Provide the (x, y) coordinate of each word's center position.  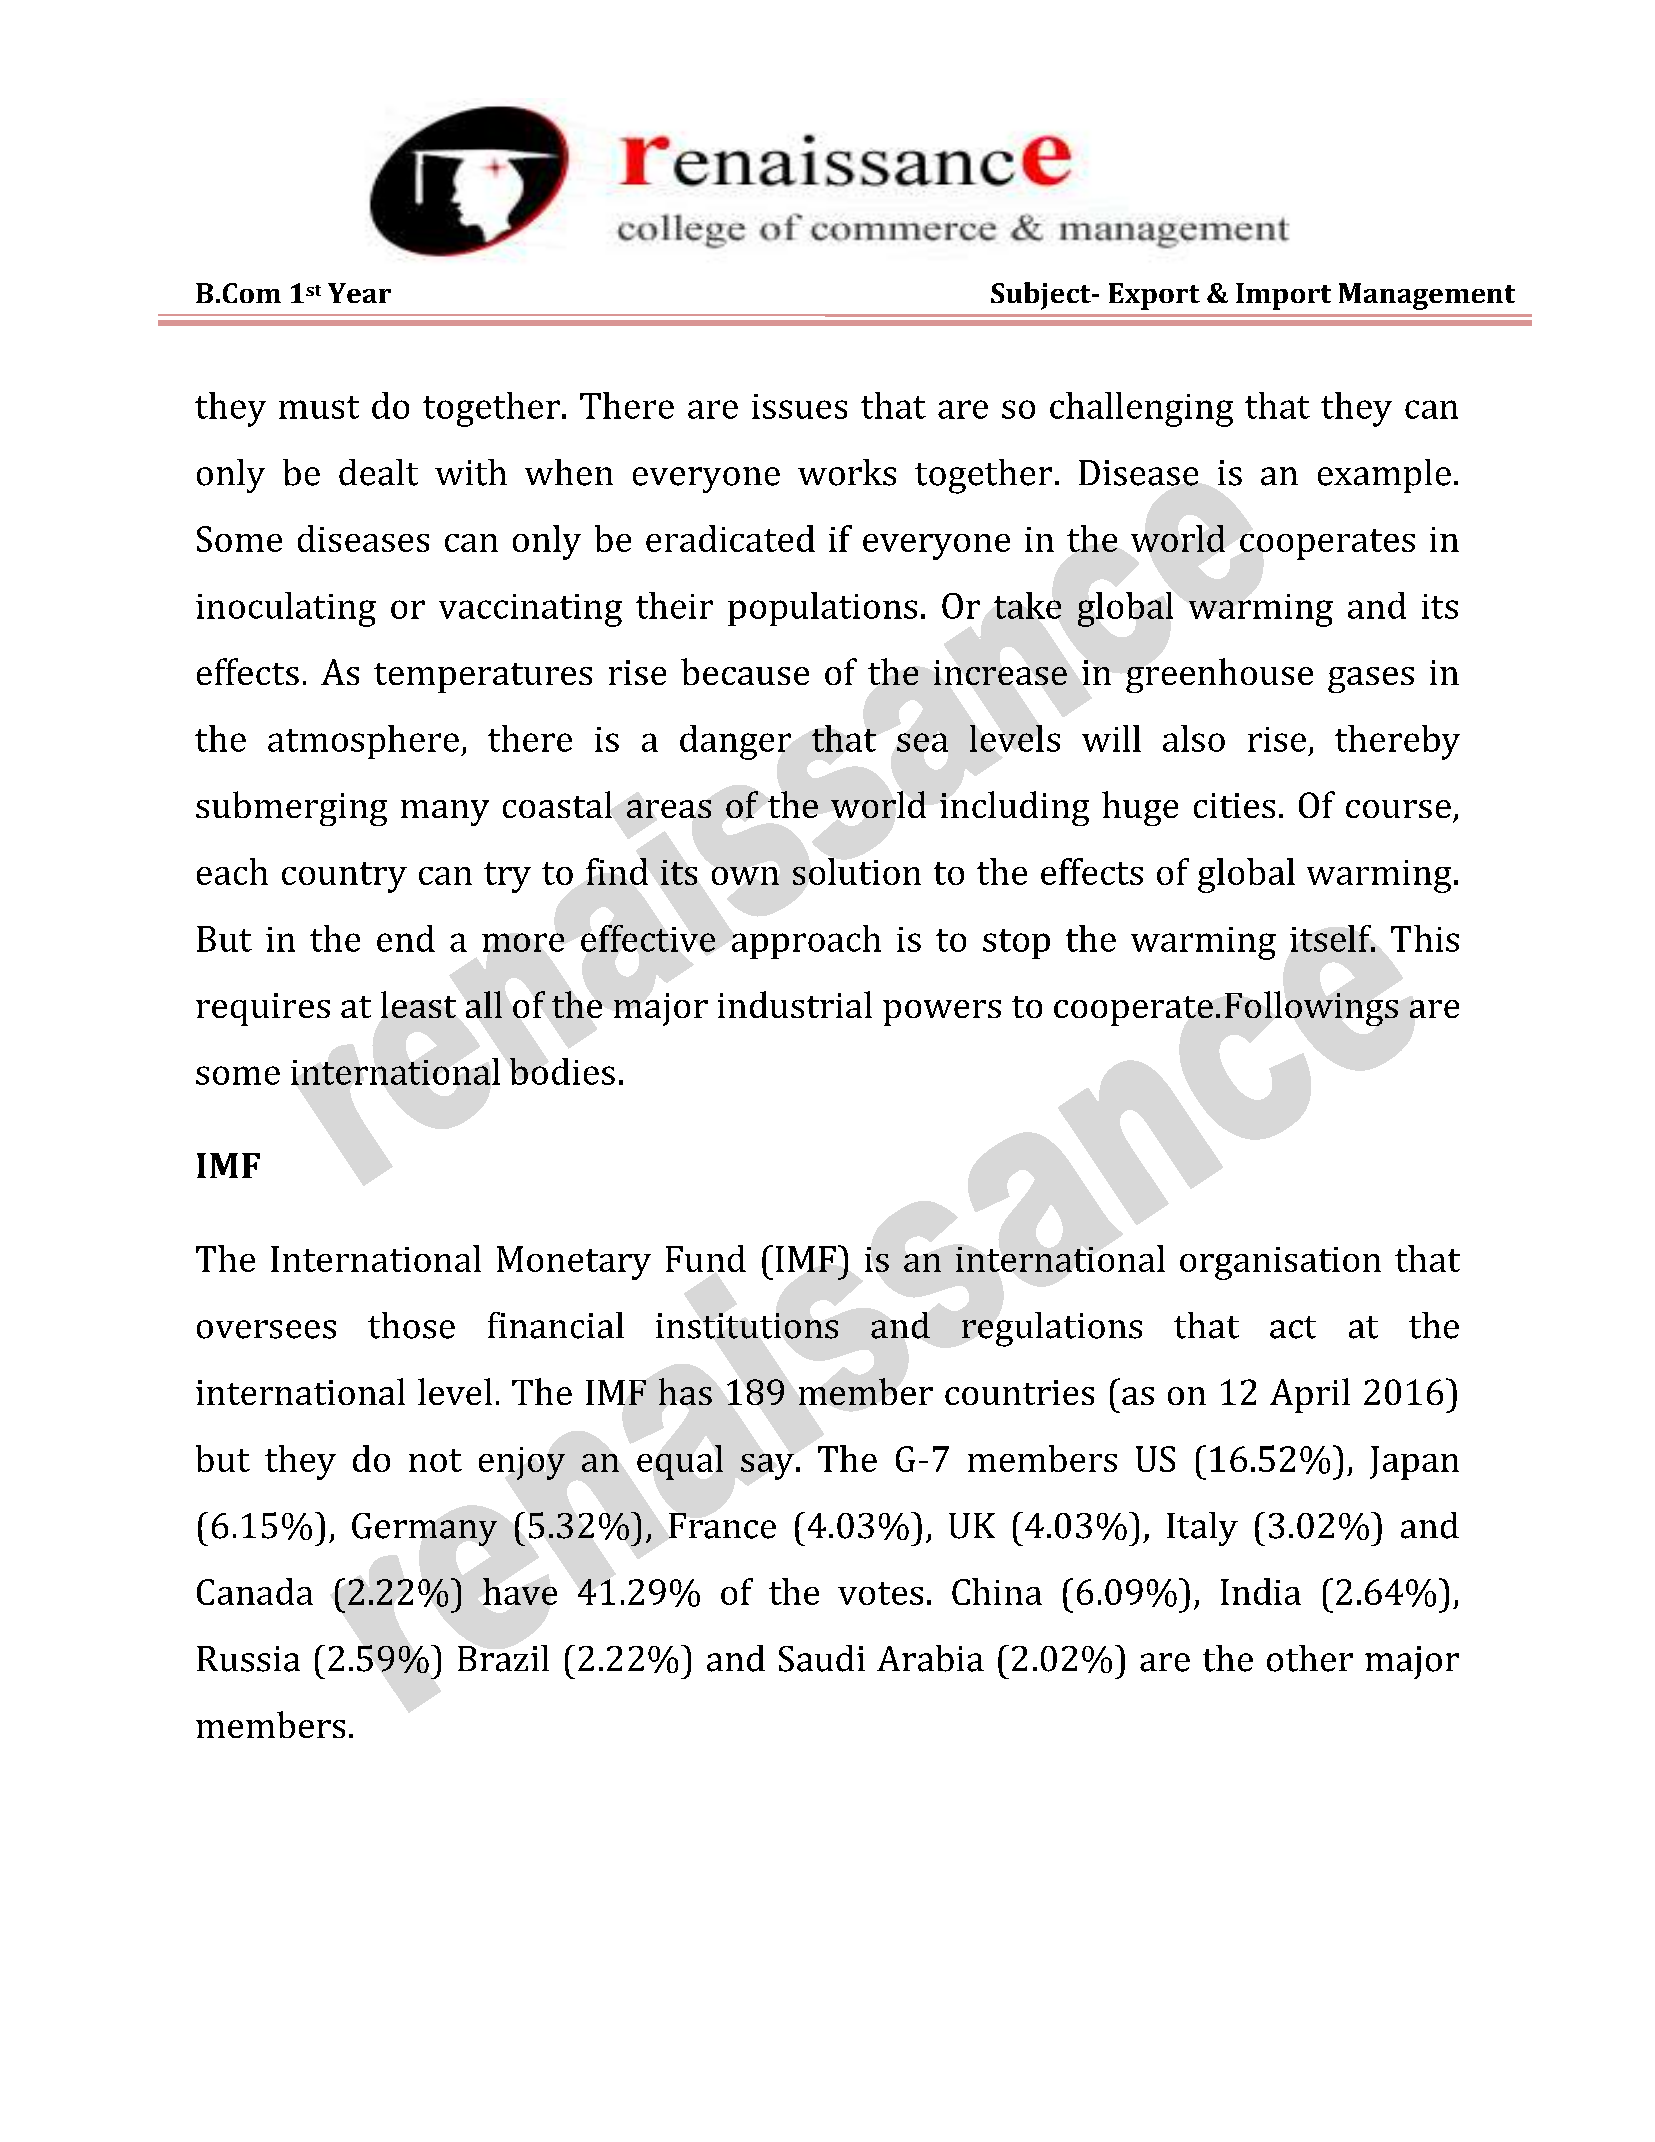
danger (735, 742)
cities (1234, 805)
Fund (706, 1258)
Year (359, 293)
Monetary (574, 1263)
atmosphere (363, 742)
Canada (255, 1591)
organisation (1280, 1263)
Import (1283, 296)
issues (799, 406)
